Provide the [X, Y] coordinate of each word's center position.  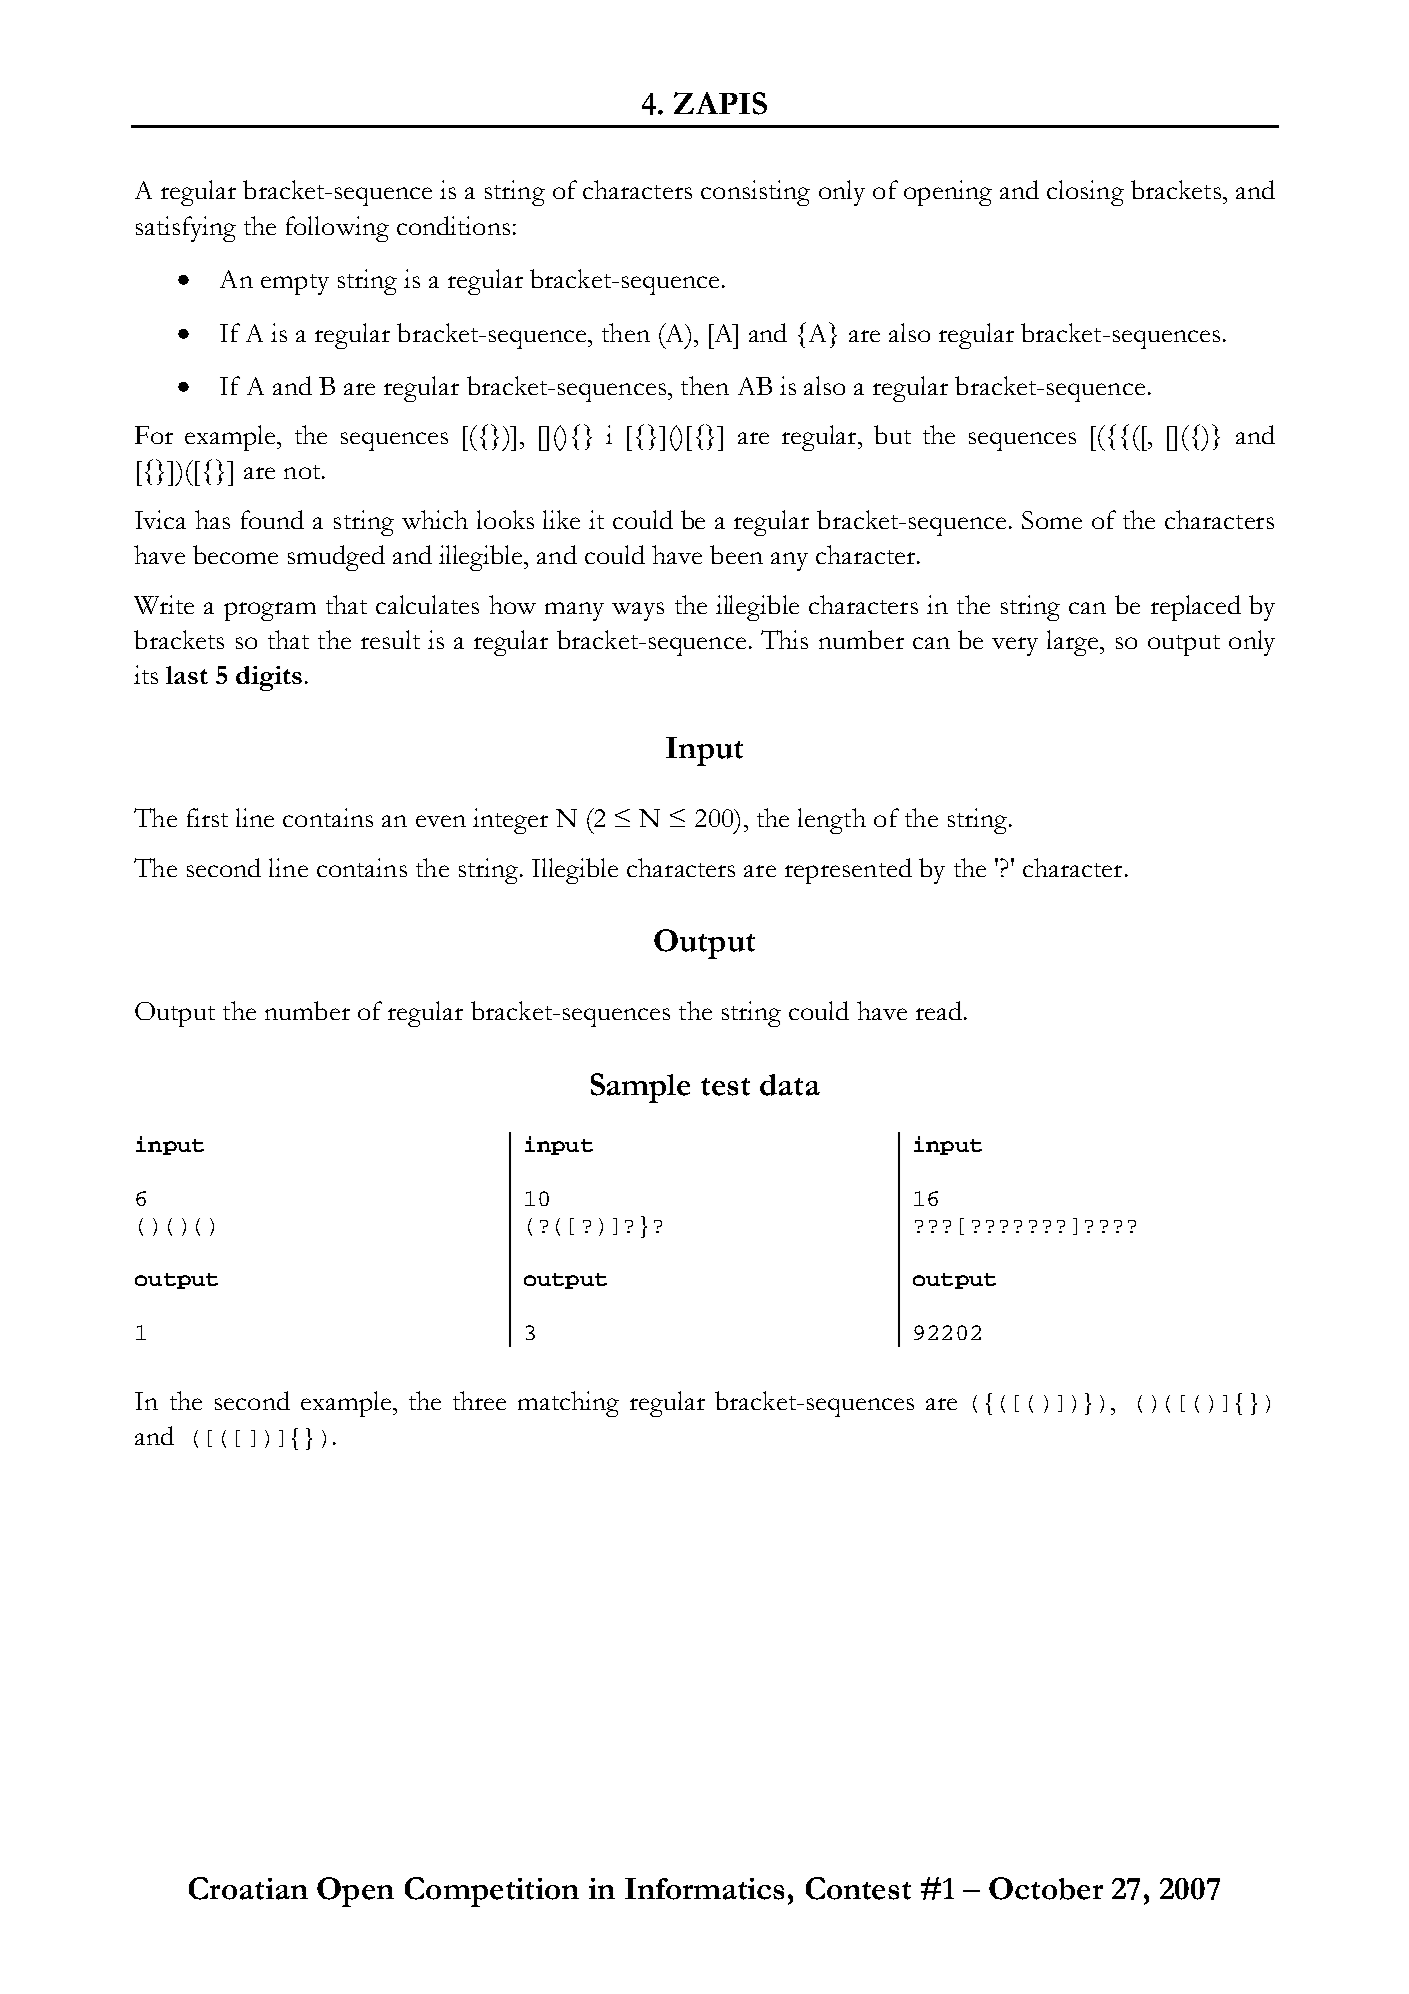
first [207, 817]
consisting [755, 193]
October [1046, 1888]
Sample [640, 1088]
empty [295, 284]
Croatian [248, 1888]
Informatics [704, 1889]
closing [1085, 193]
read [940, 1010]
